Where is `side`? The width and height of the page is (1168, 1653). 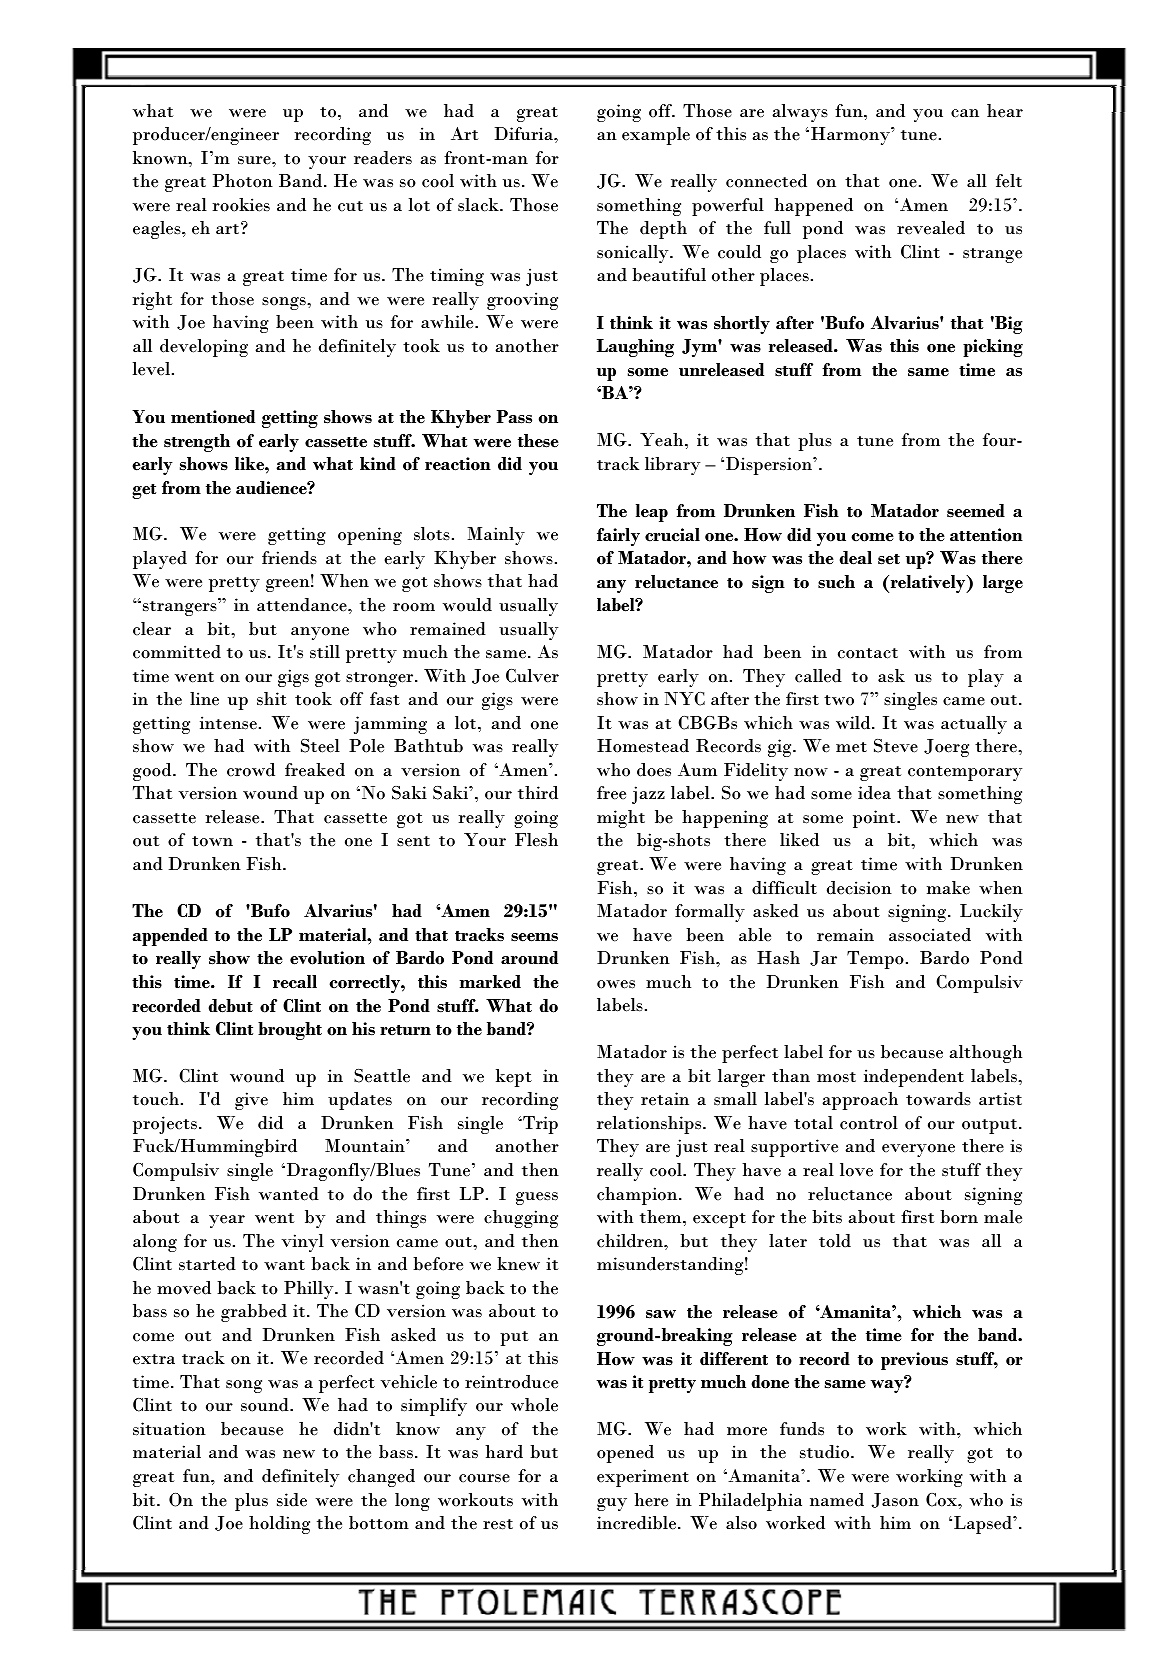 side is located at coordinates (292, 1500).
